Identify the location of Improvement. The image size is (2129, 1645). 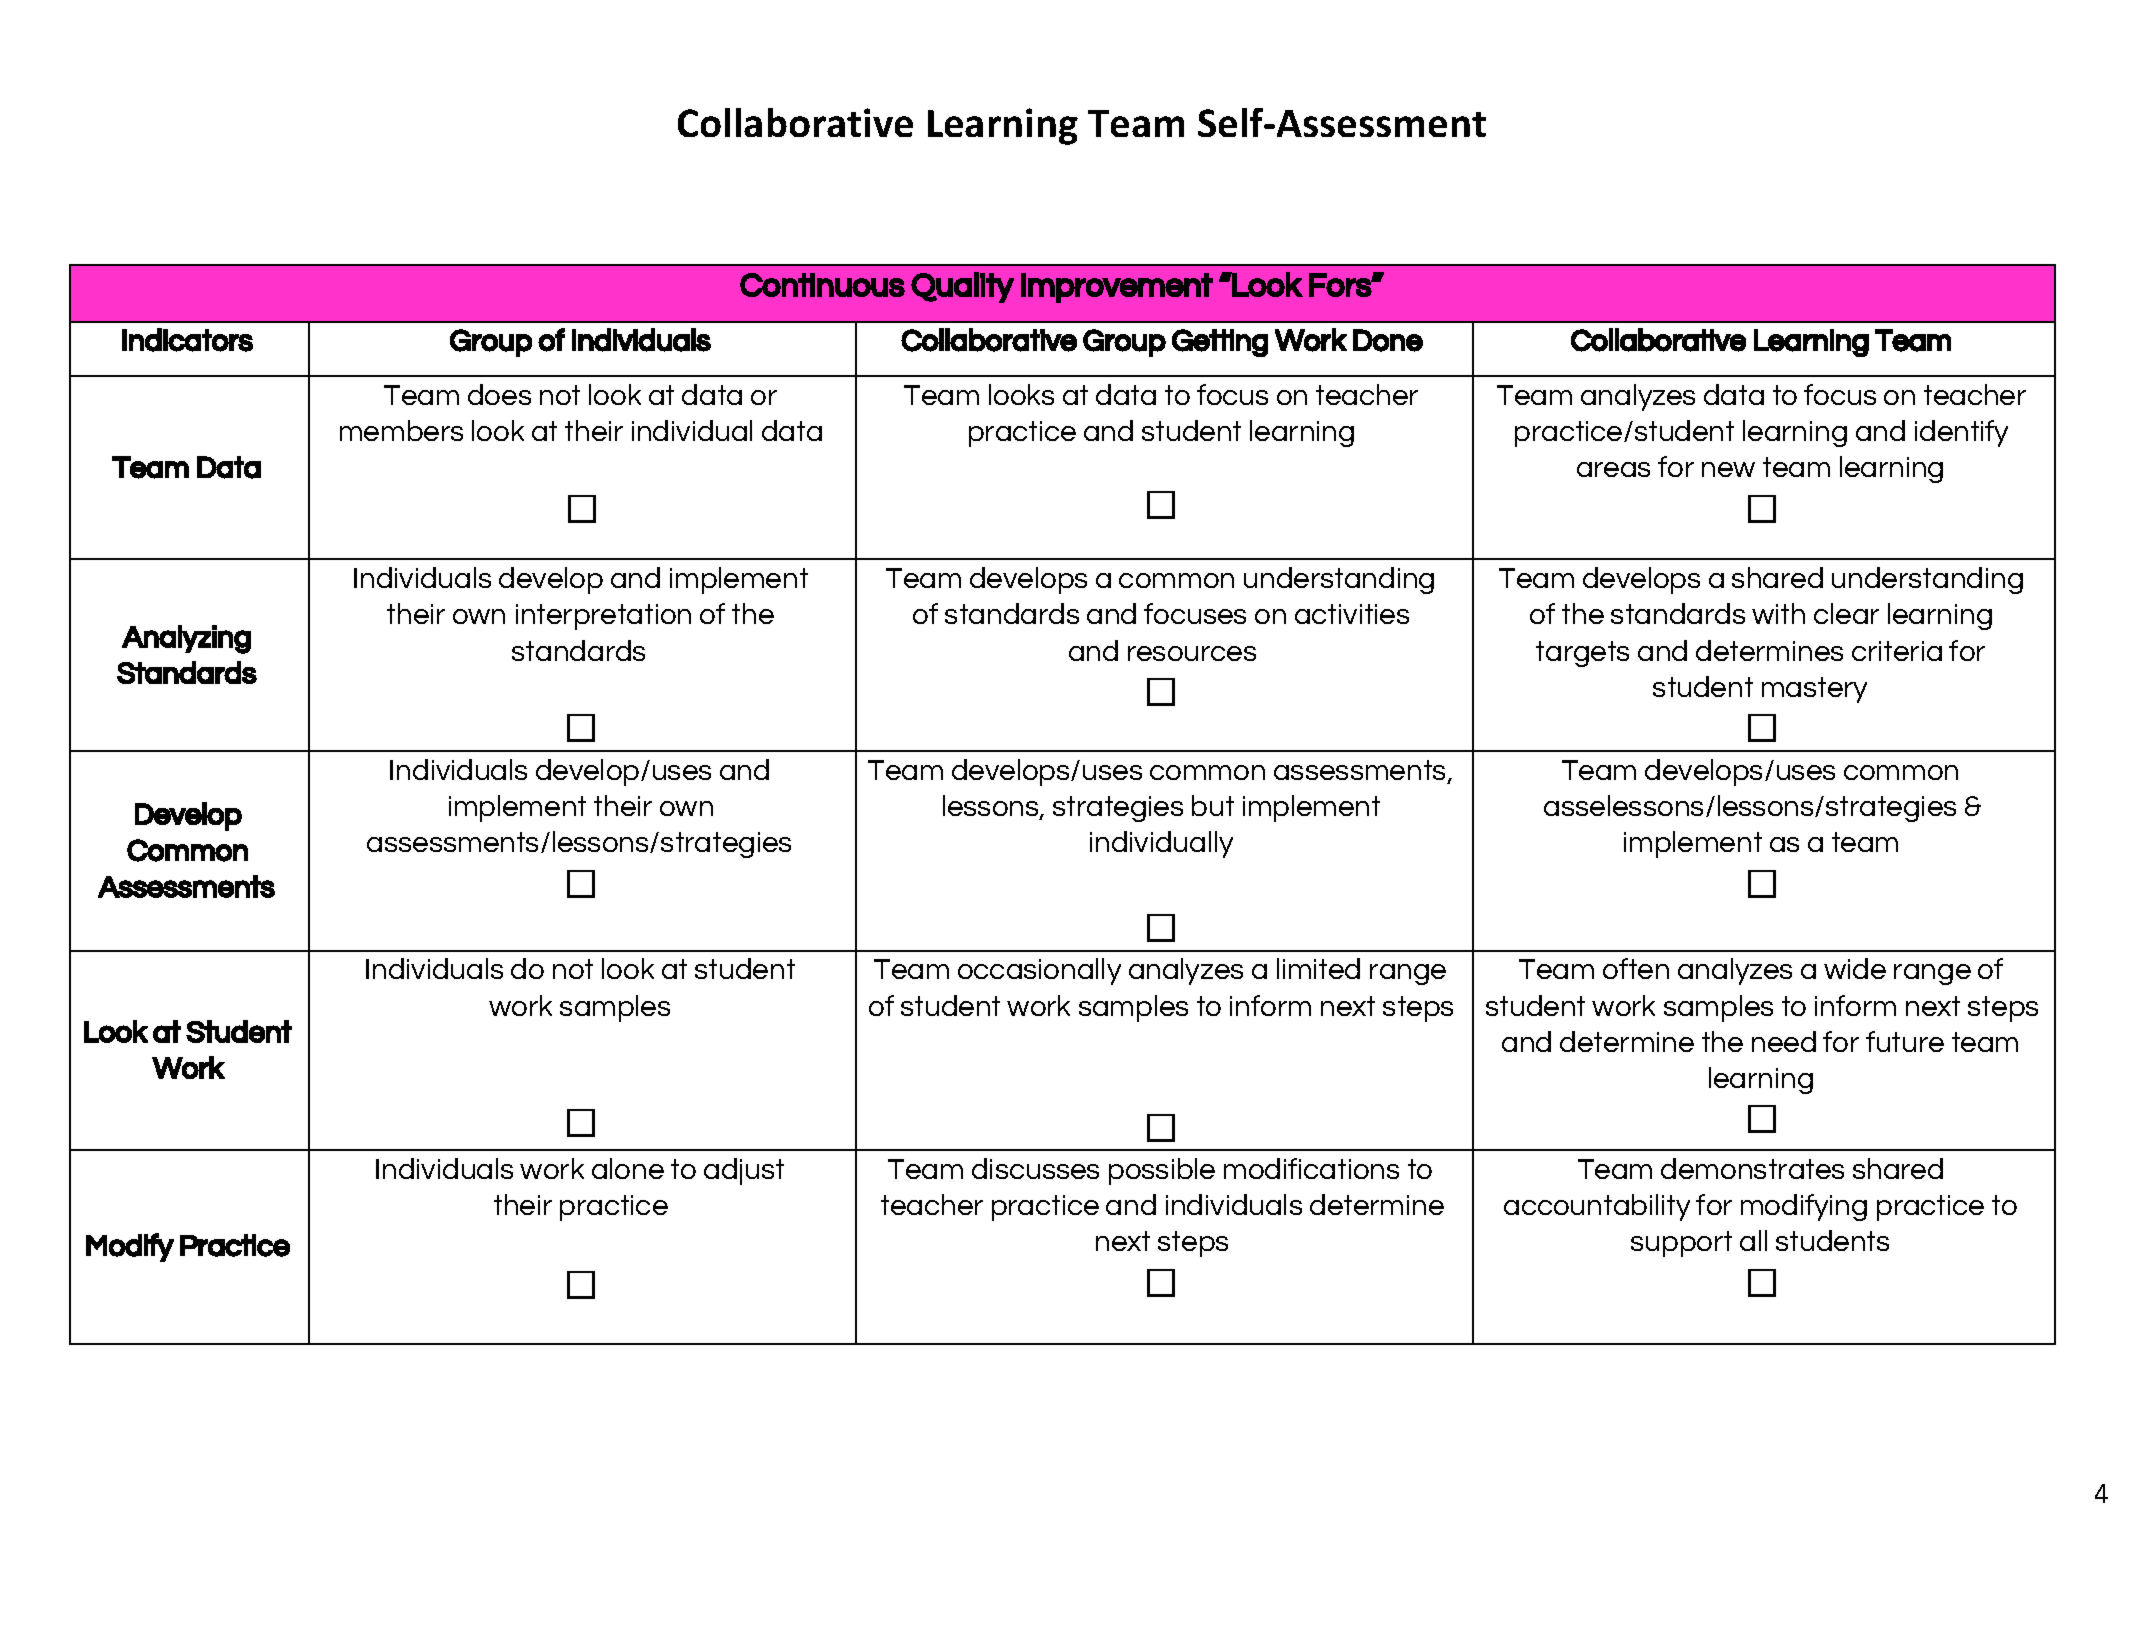
(1117, 288).
